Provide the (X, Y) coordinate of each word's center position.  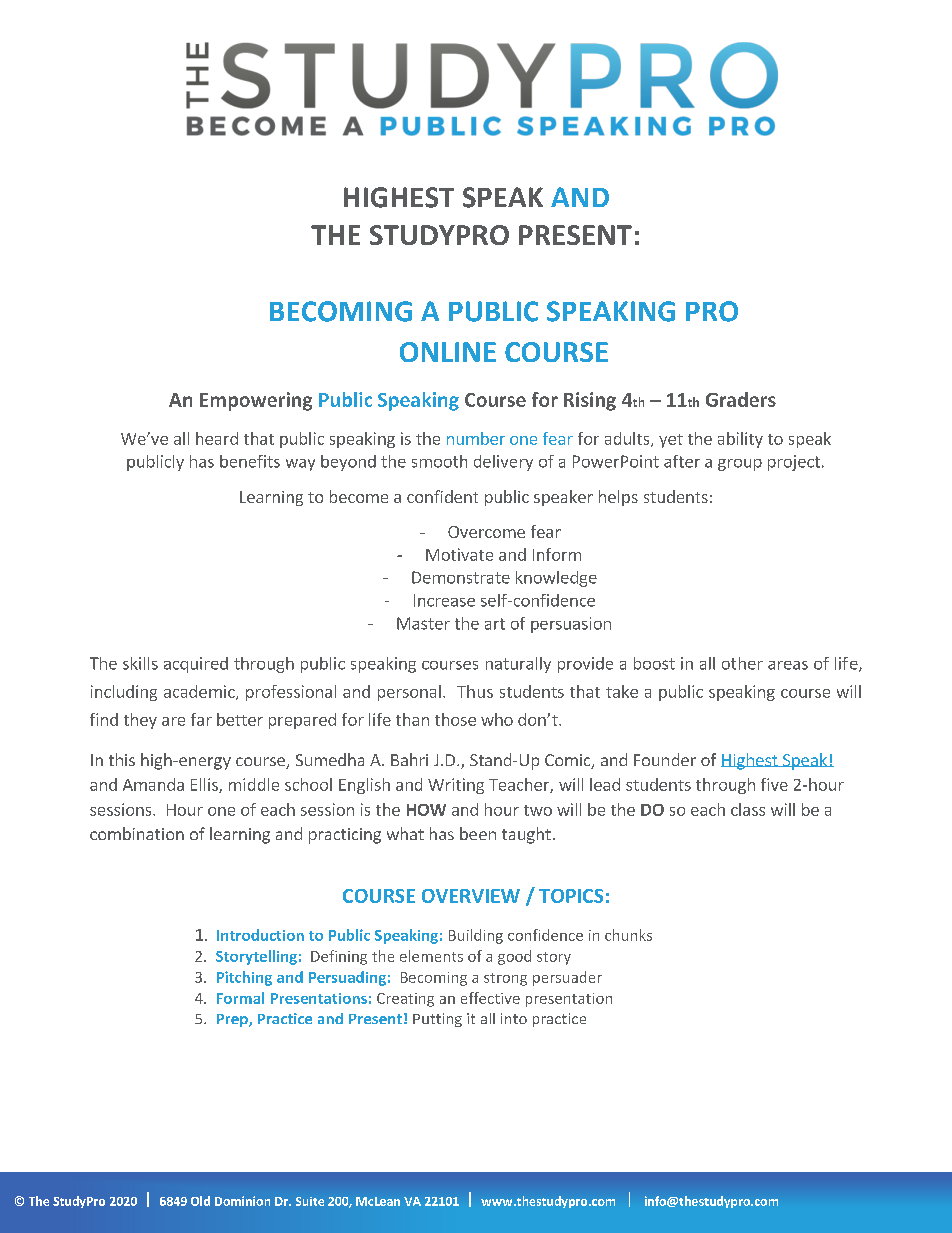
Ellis (205, 785)
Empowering (256, 401)
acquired (196, 665)
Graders (741, 399)
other (742, 663)
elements (431, 956)
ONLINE (448, 352)
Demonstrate (461, 577)
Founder (665, 759)
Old (200, 1201)
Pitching (244, 978)
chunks (628, 935)
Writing (456, 786)
